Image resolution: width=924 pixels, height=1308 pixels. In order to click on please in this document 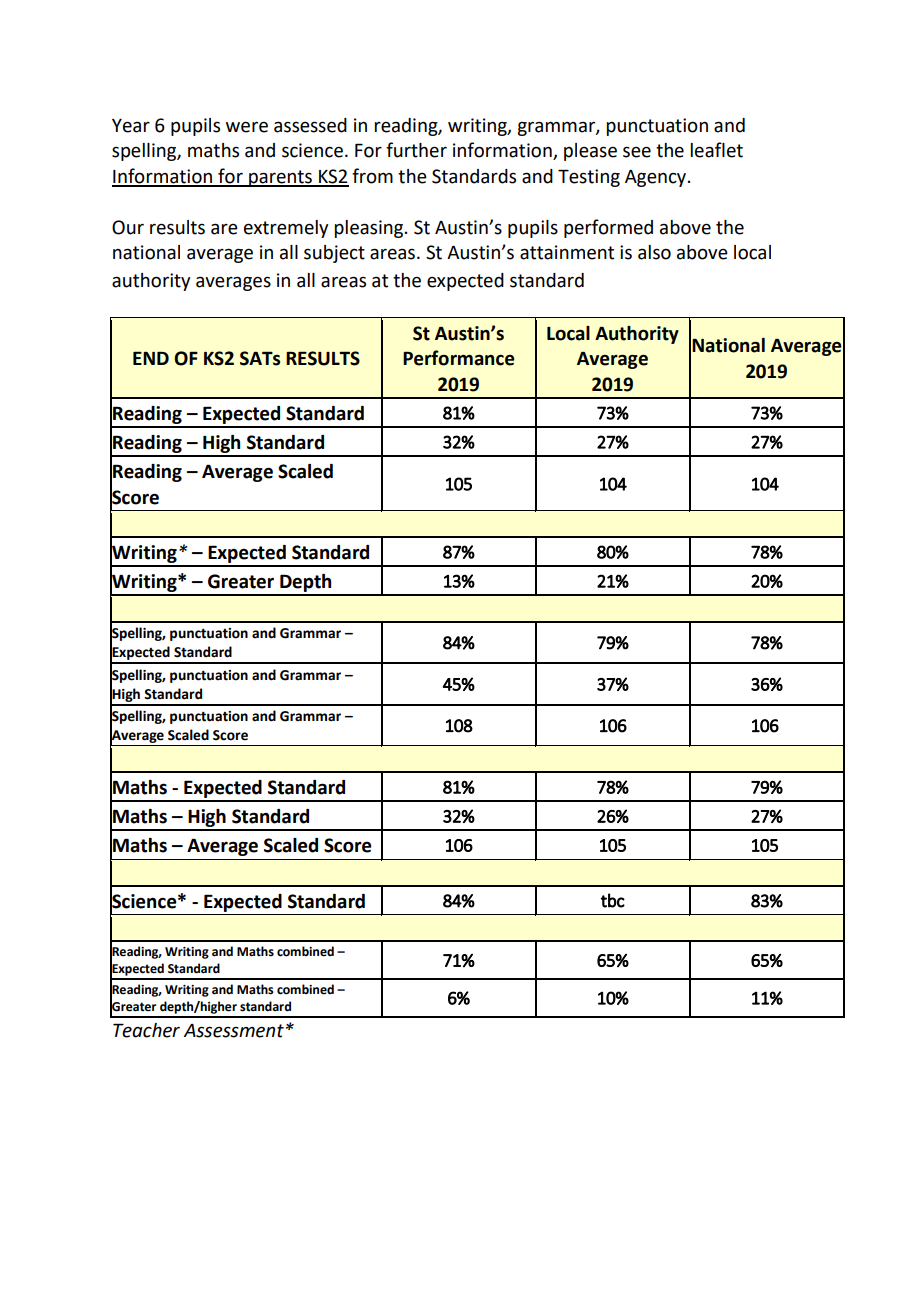, I will do `click(590, 152)`.
